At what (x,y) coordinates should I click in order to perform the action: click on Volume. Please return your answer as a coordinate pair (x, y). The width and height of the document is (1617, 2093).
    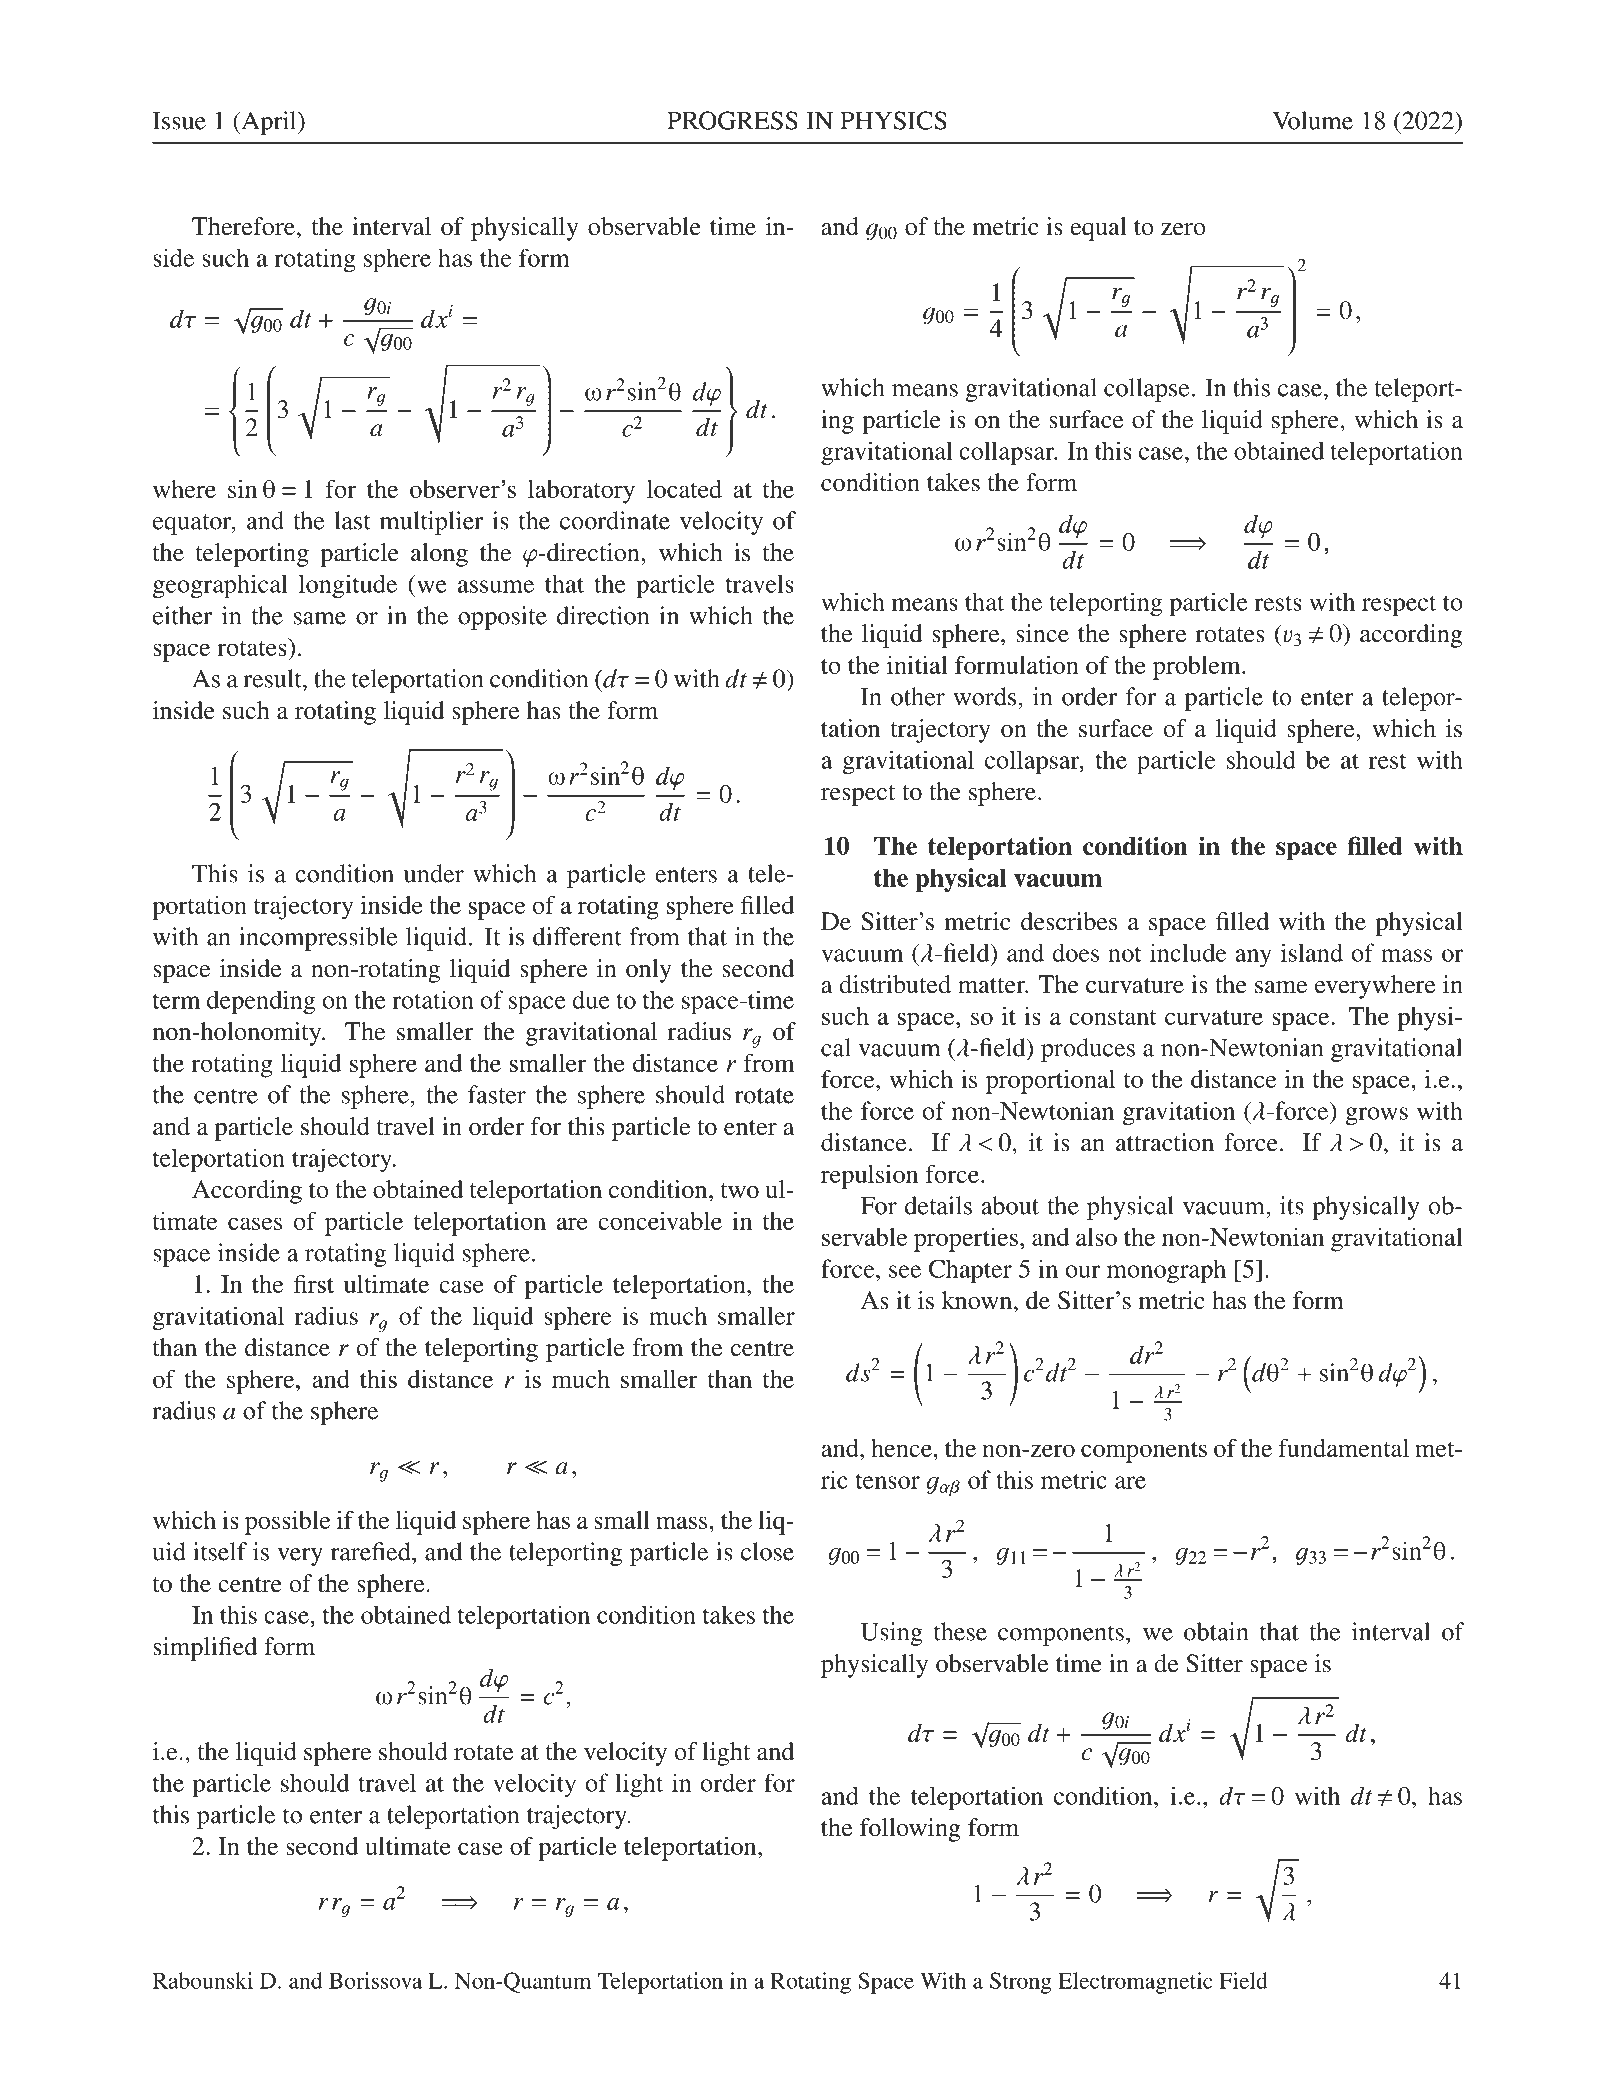
    Looking at the image, I should click on (1312, 120).
